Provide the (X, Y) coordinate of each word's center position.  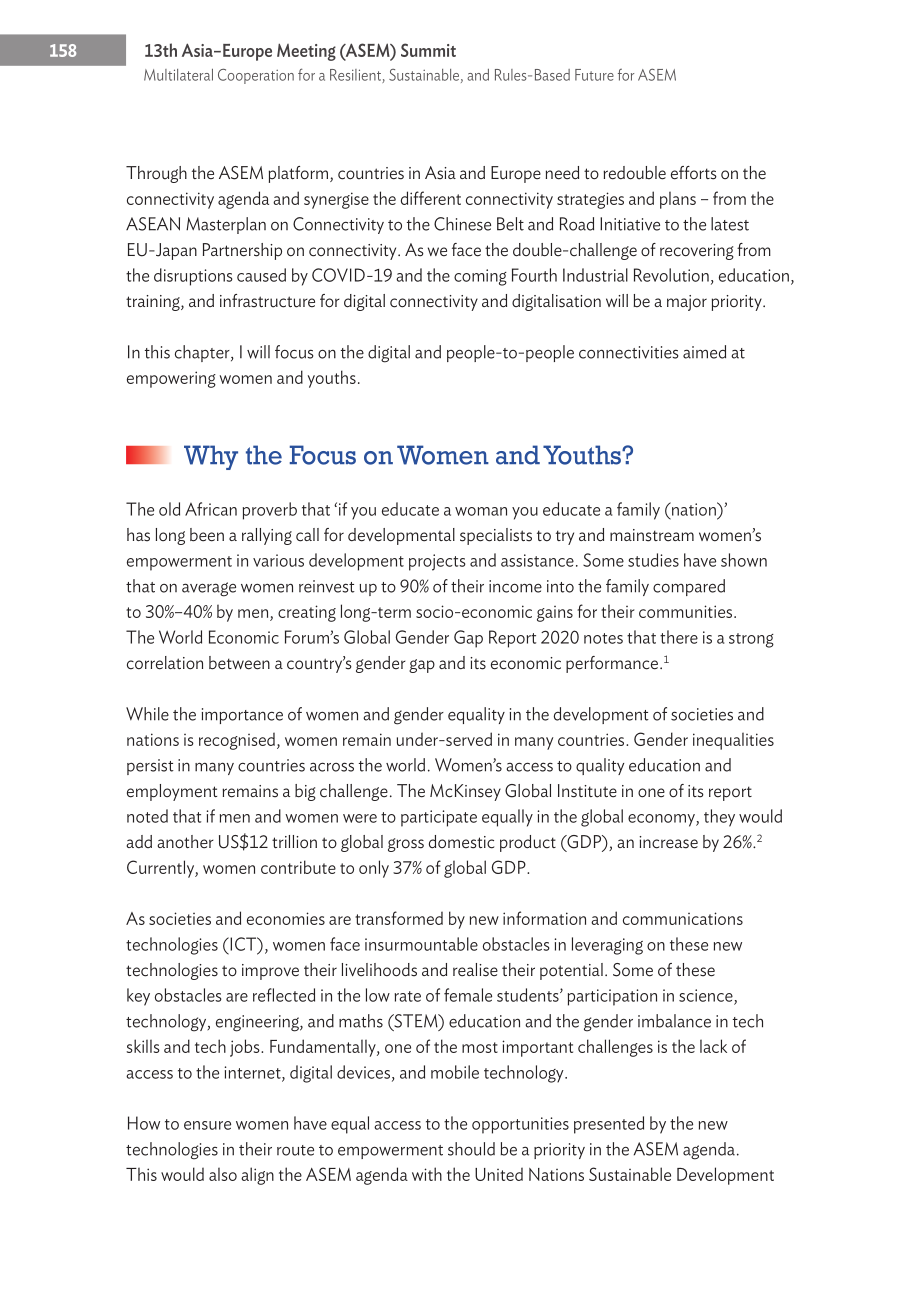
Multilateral (178, 75)
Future (594, 75)
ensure (207, 1125)
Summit (428, 50)
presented (609, 1125)
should (471, 1149)
